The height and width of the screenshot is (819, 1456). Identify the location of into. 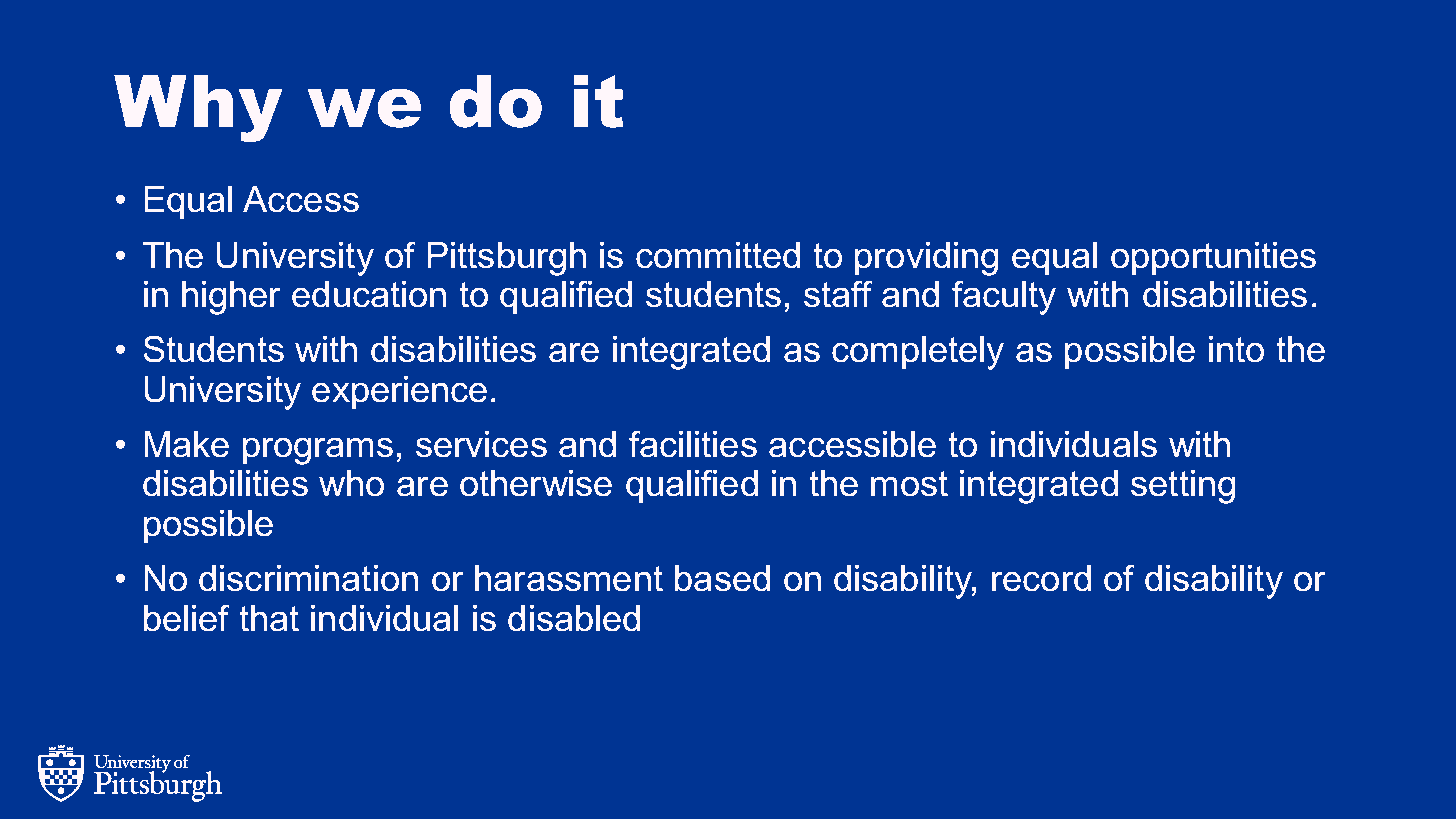
(1236, 349).
